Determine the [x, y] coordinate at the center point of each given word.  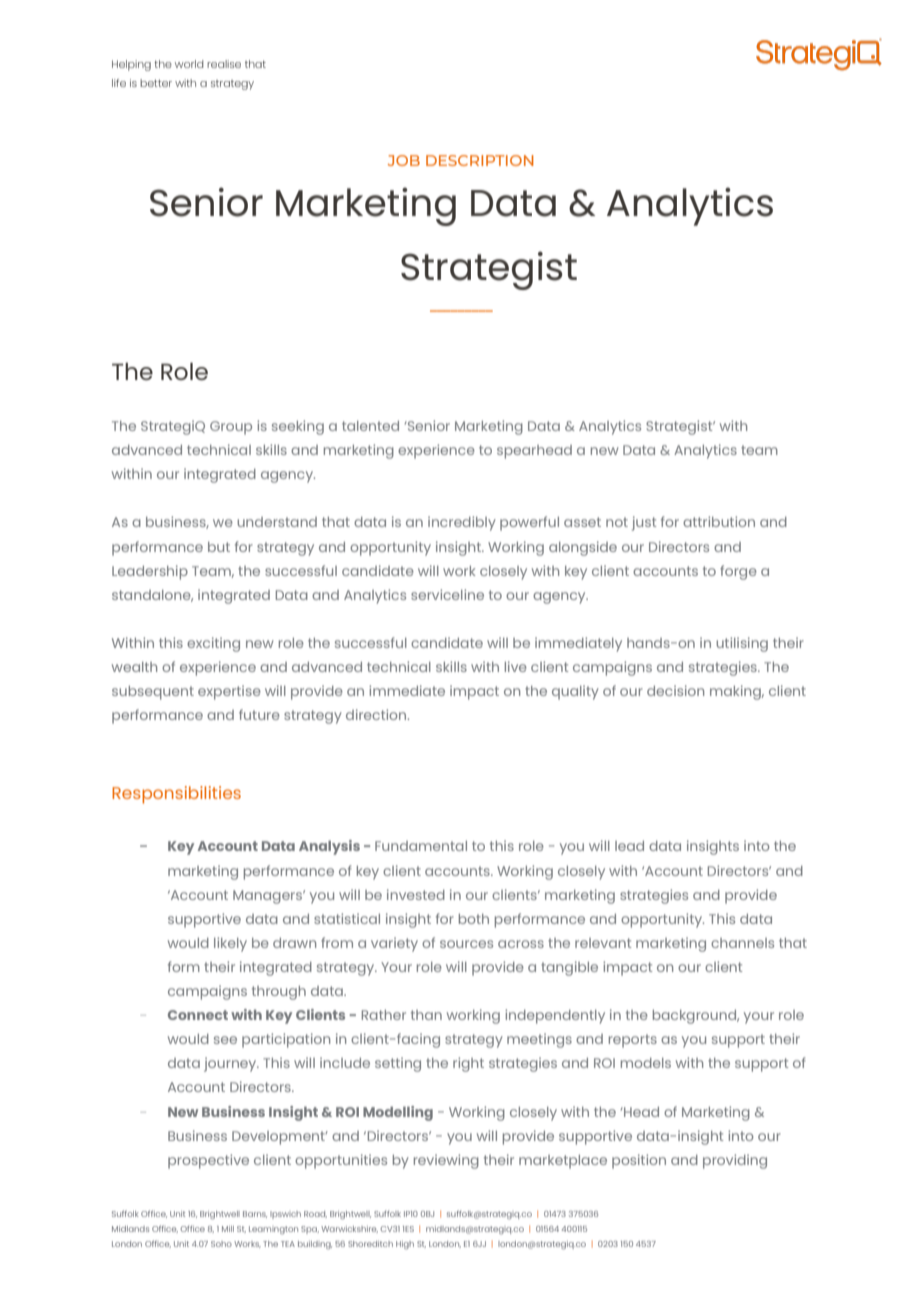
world [189, 64]
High [405, 1245]
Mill [228, 1229]
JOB [404, 160]
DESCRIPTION [480, 160]
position [639, 1161]
